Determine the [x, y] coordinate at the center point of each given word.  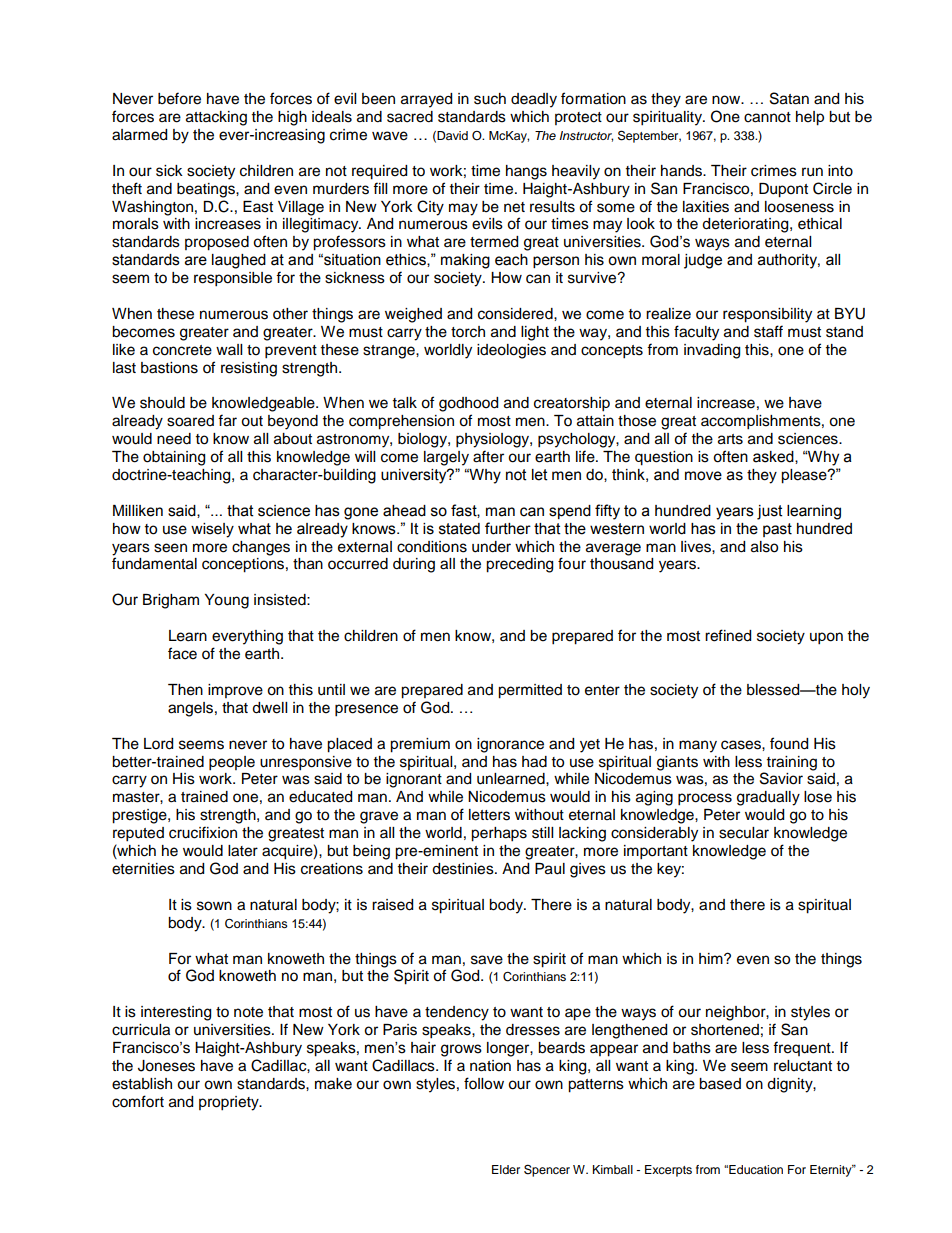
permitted [530, 691]
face [182, 653]
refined [728, 635]
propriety [230, 1103]
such [490, 99]
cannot [767, 117]
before [179, 98]
